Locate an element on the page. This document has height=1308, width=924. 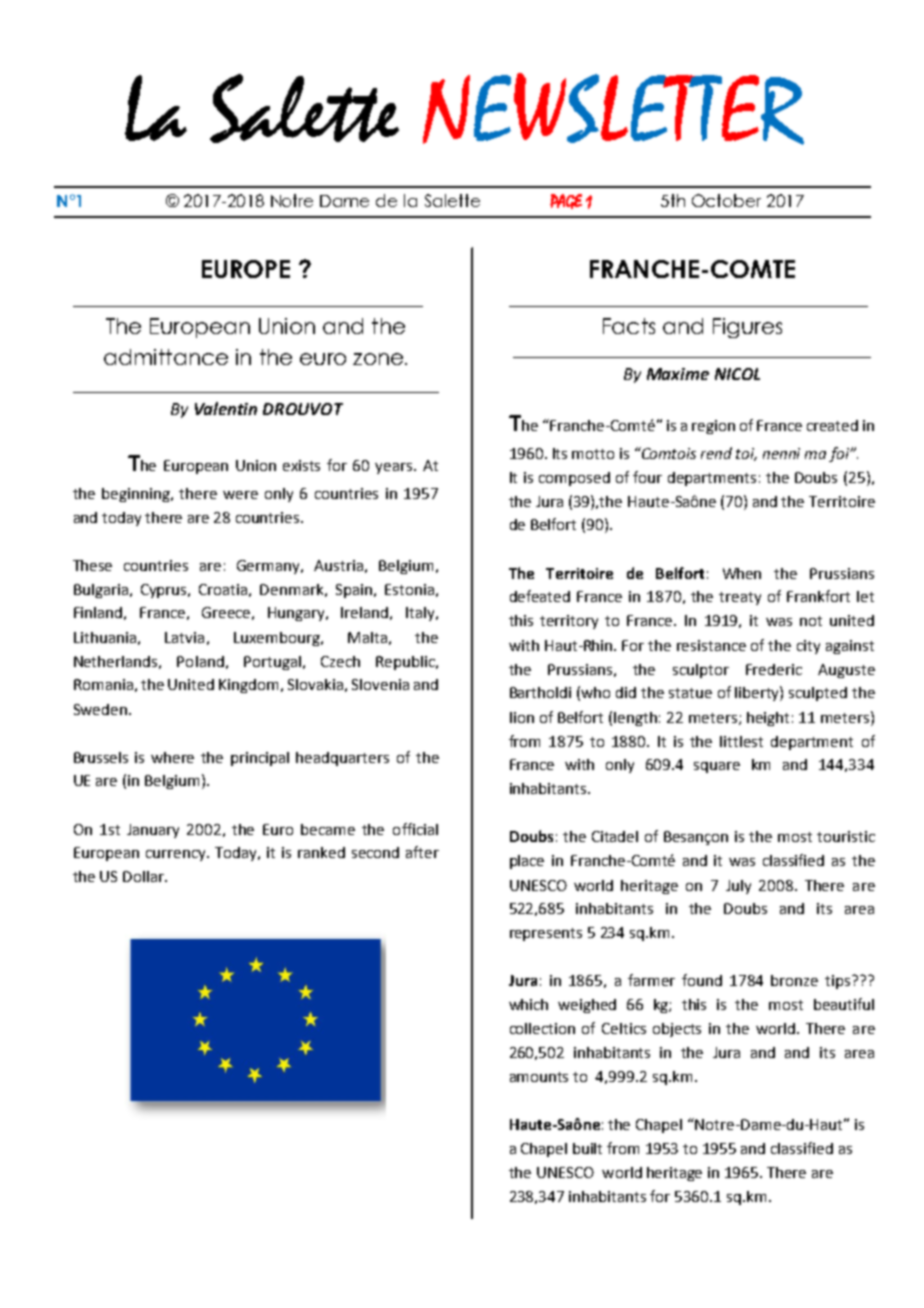
square is located at coordinates (717, 767).
